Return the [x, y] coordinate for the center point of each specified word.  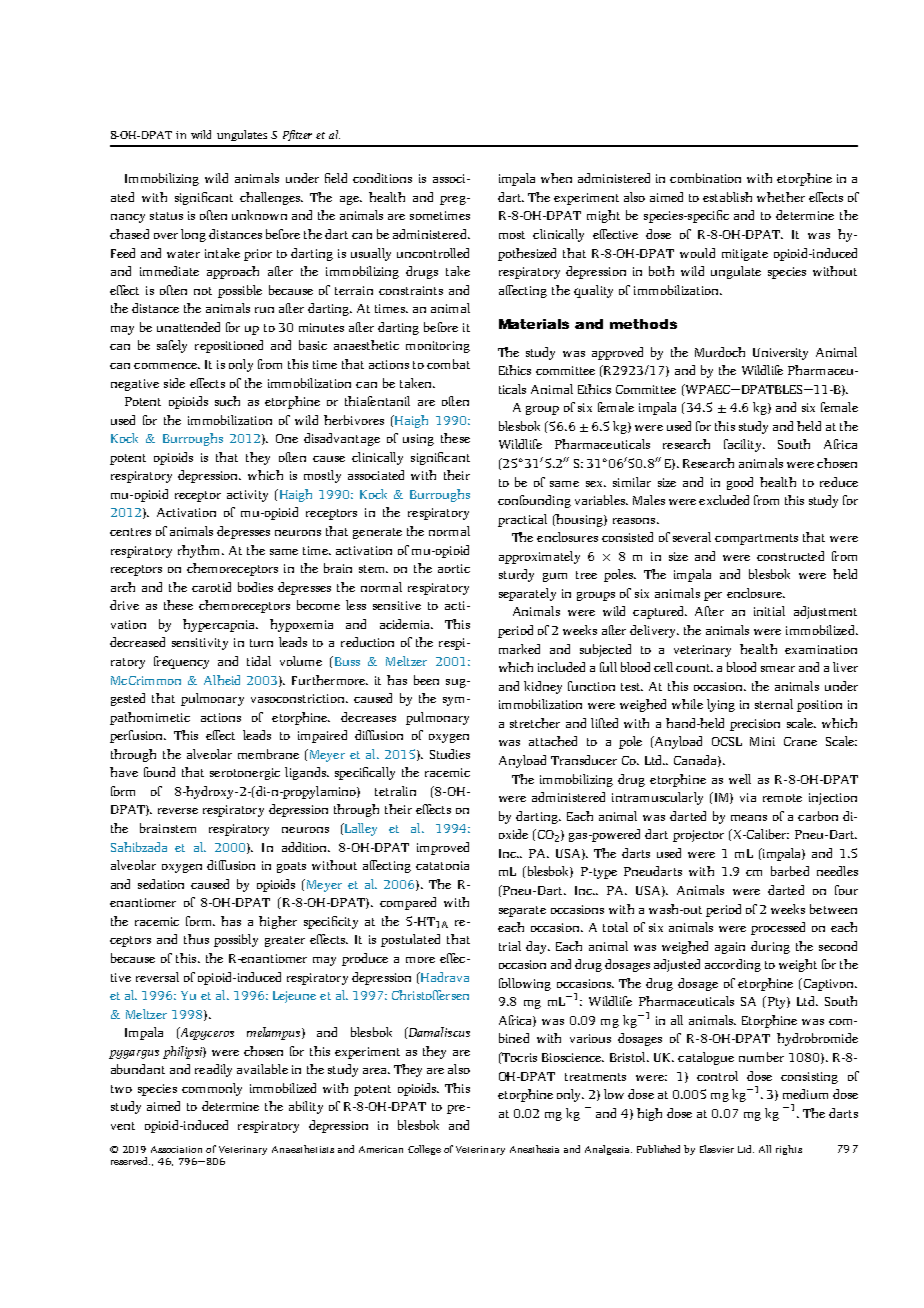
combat [448, 364]
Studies [450, 754]
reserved [130, 1161]
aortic [454, 568]
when [556, 178]
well [740, 779]
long [193, 235]
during [770, 947]
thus [196, 939]
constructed [790, 556]
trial [510, 946]
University [780, 354]
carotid [211, 587]
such [227, 401]
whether [781, 197]
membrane [268, 754]
